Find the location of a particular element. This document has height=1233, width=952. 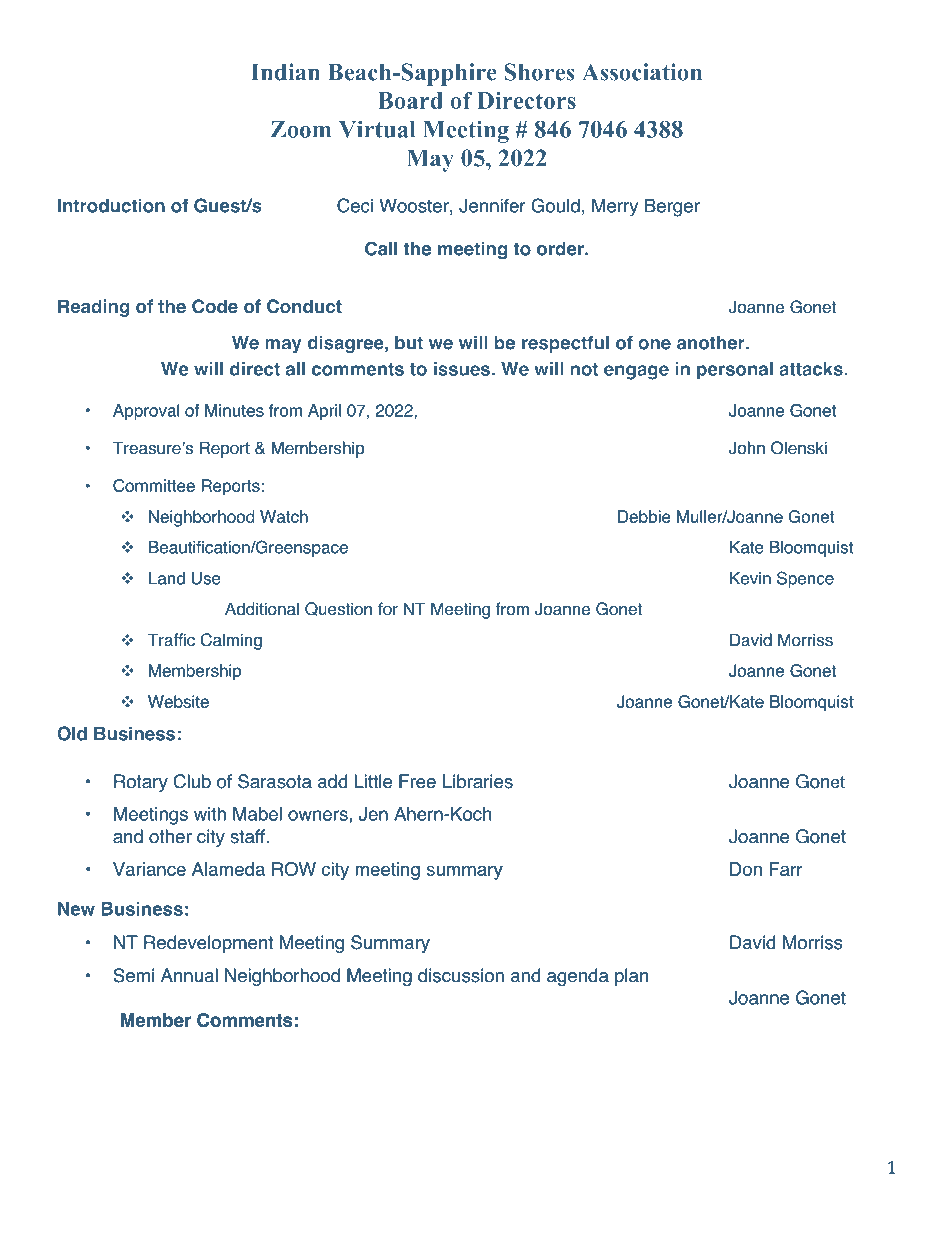

Committee is located at coordinates (154, 485).
